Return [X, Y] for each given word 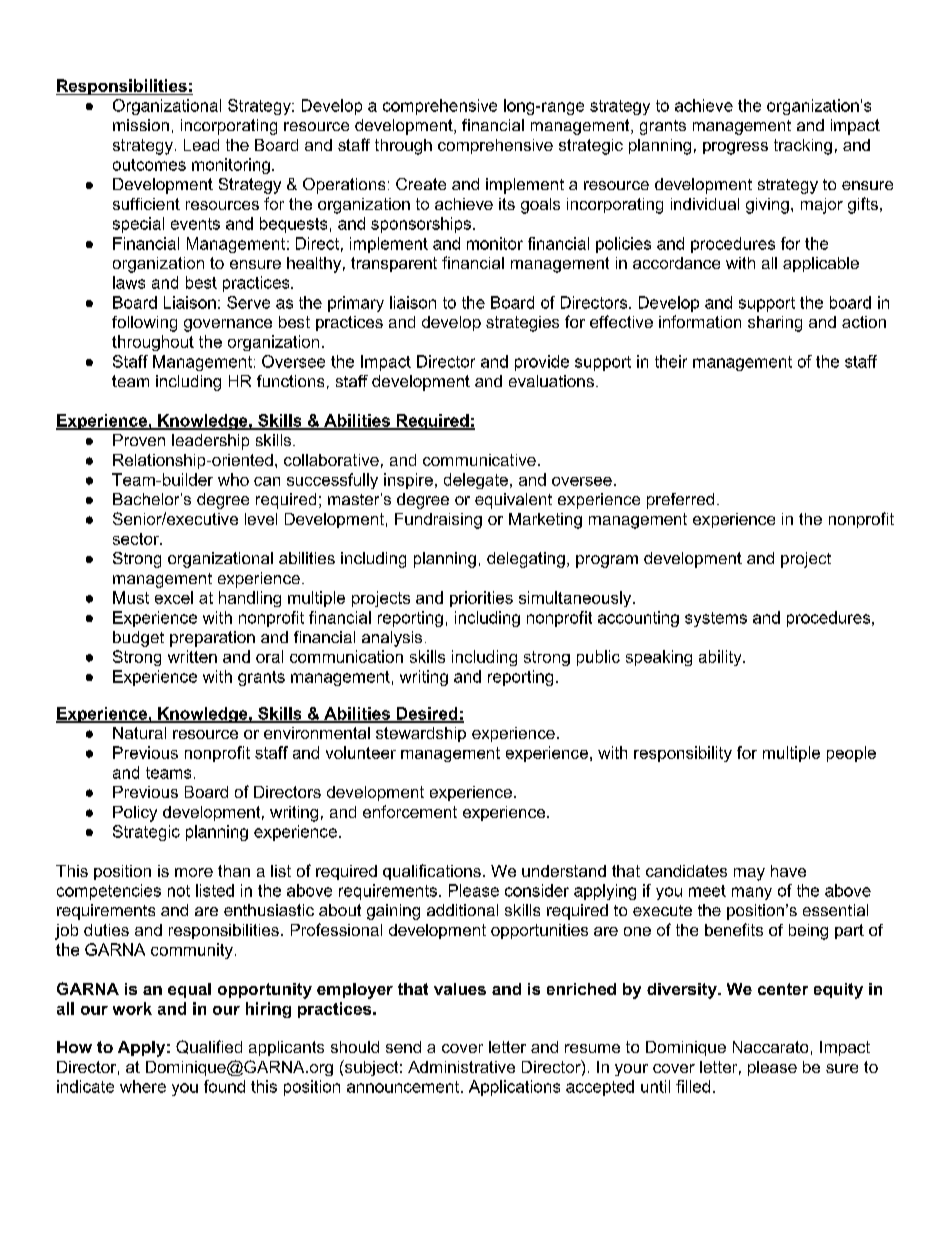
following [144, 324]
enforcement [410, 811]
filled [693, 1086]
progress [735, 148]
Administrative [461, 1067]
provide [542, 363]
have [788, 871]
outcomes [149, 165]
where [143, 1086]
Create [421, 184]
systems [716, 619]
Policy [135, 814]
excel [174, 597]
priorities [481, 599]
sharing [775, 324]
